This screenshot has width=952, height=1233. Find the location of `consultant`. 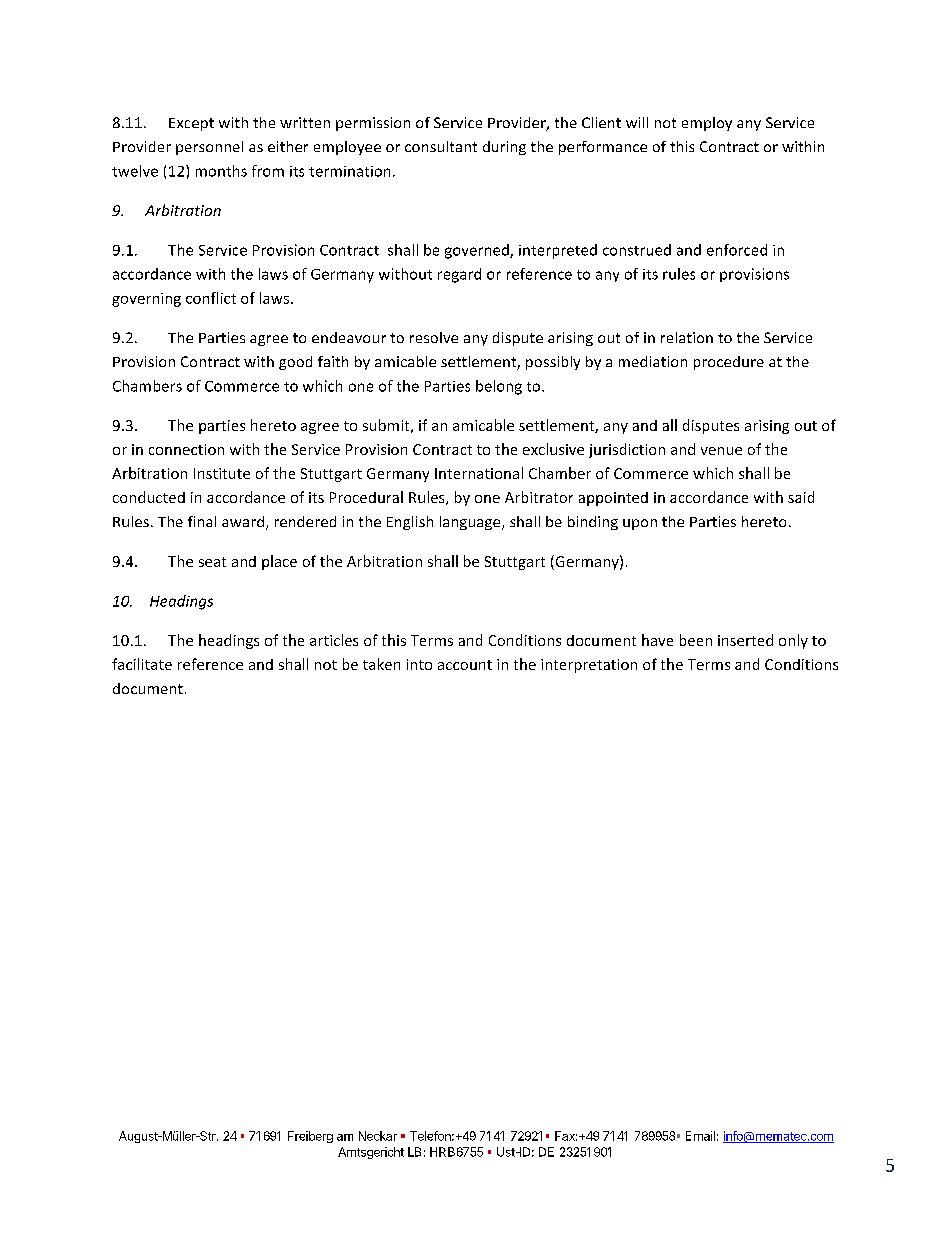

consultant is located at coordinates (441, 146).
